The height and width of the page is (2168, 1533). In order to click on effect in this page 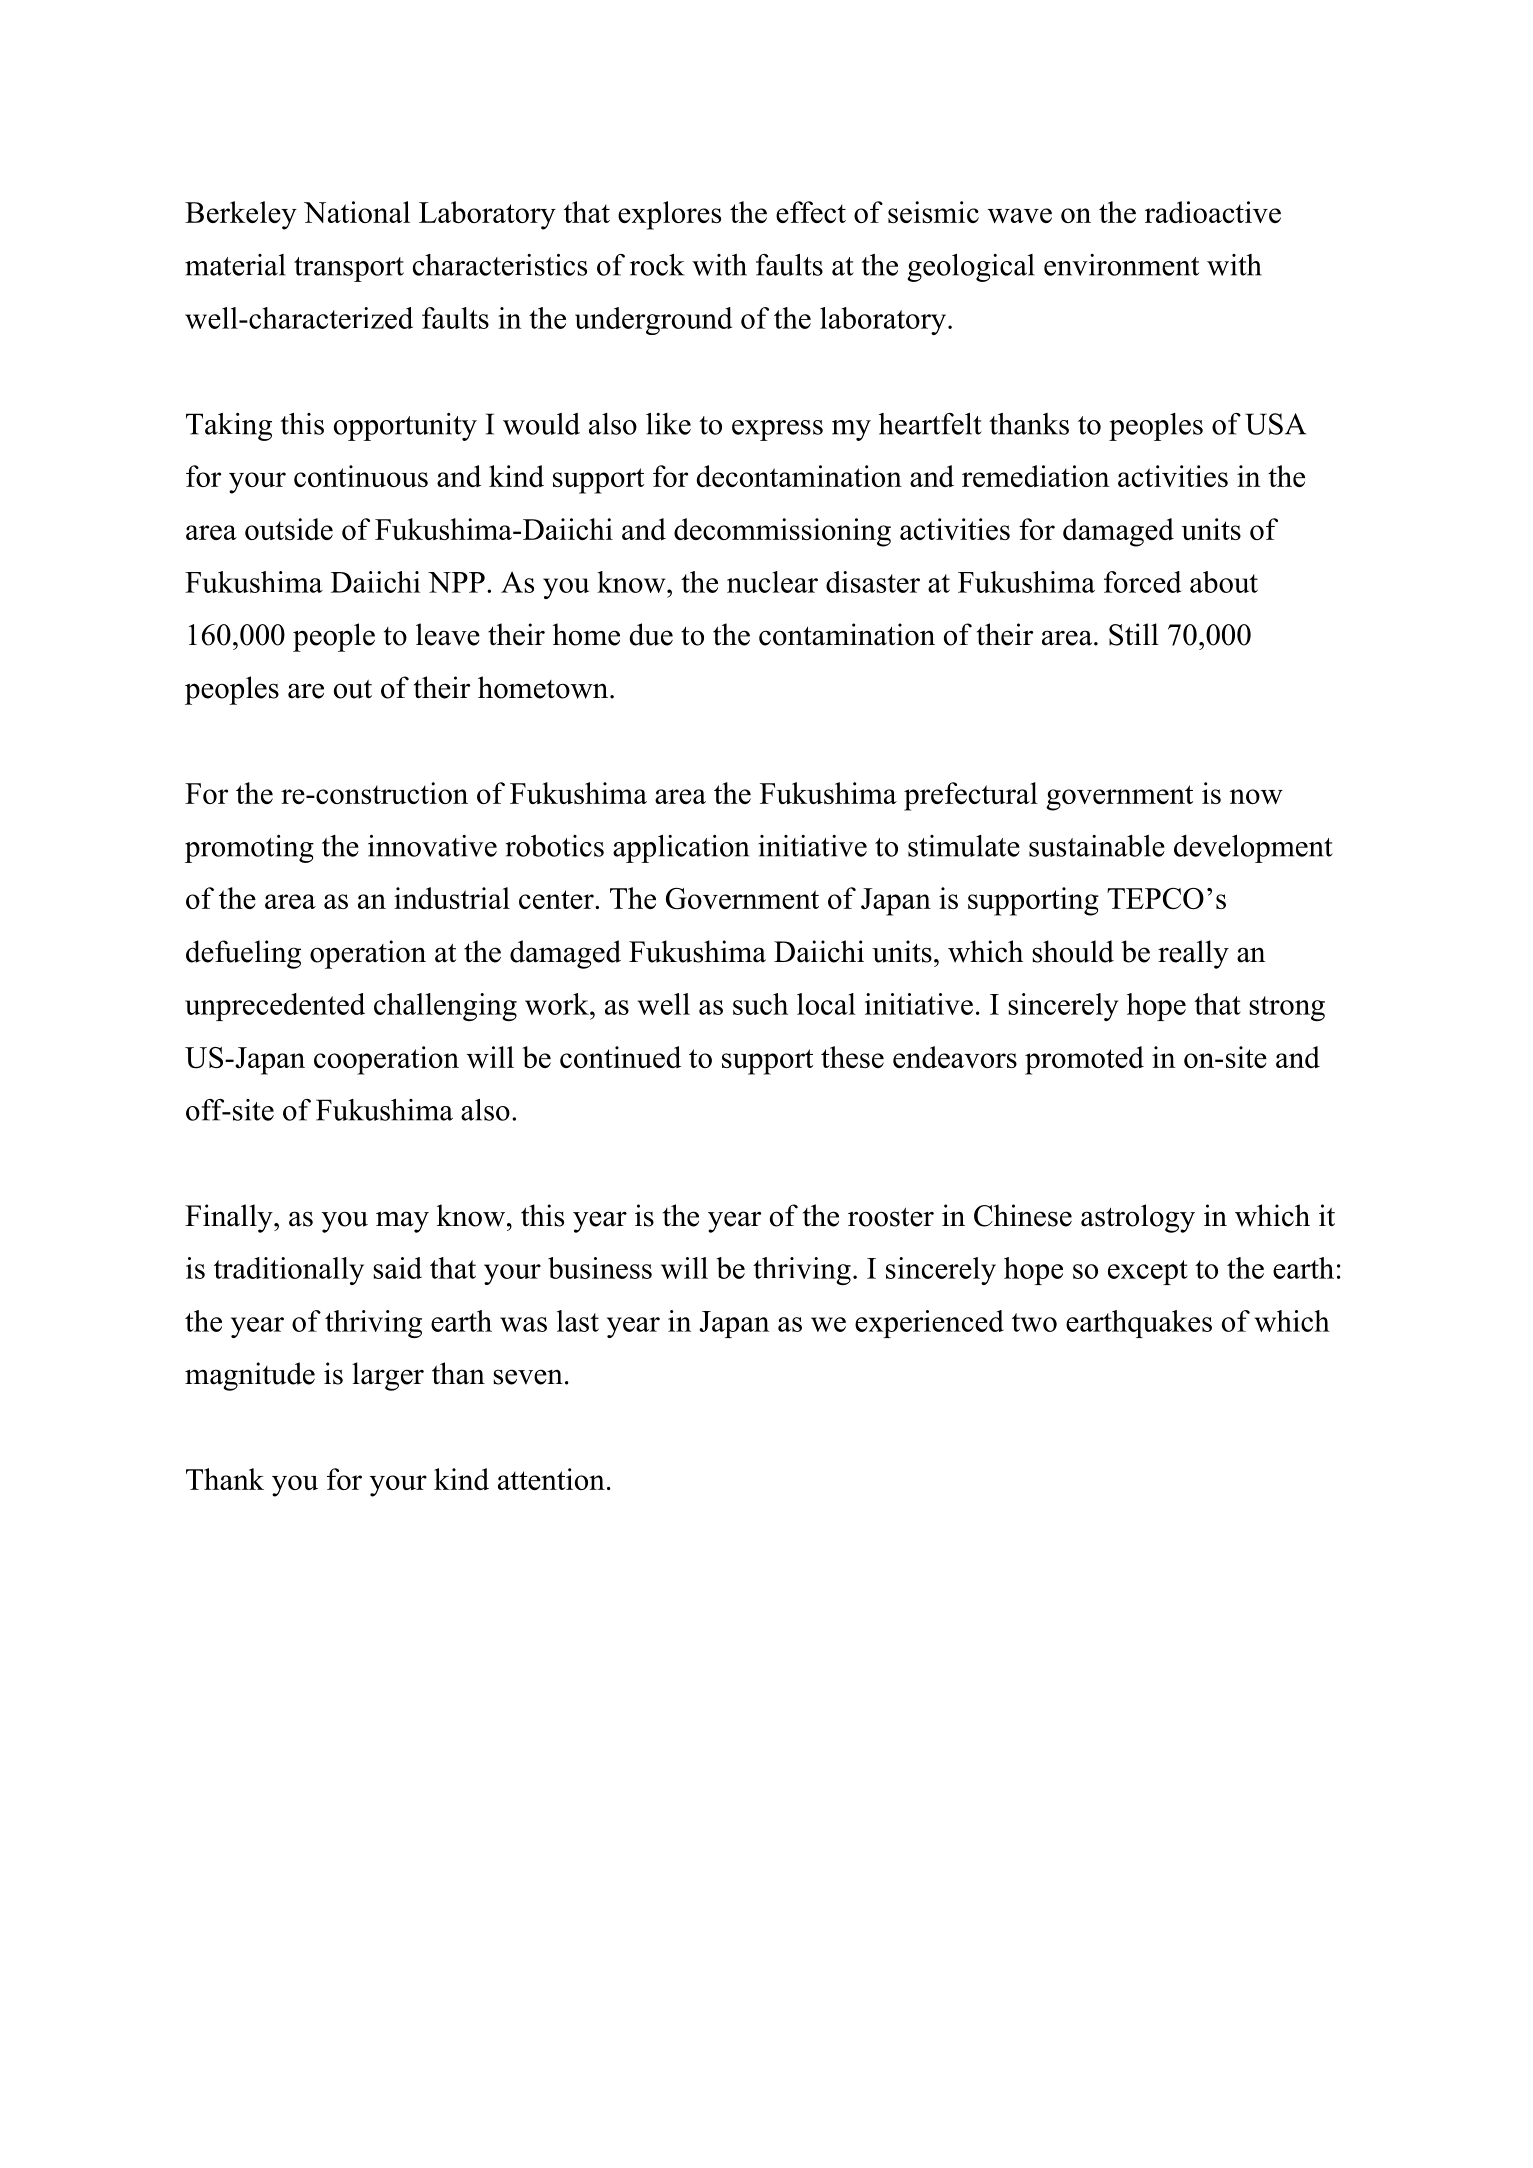, I will do `click(811, 212)`.
